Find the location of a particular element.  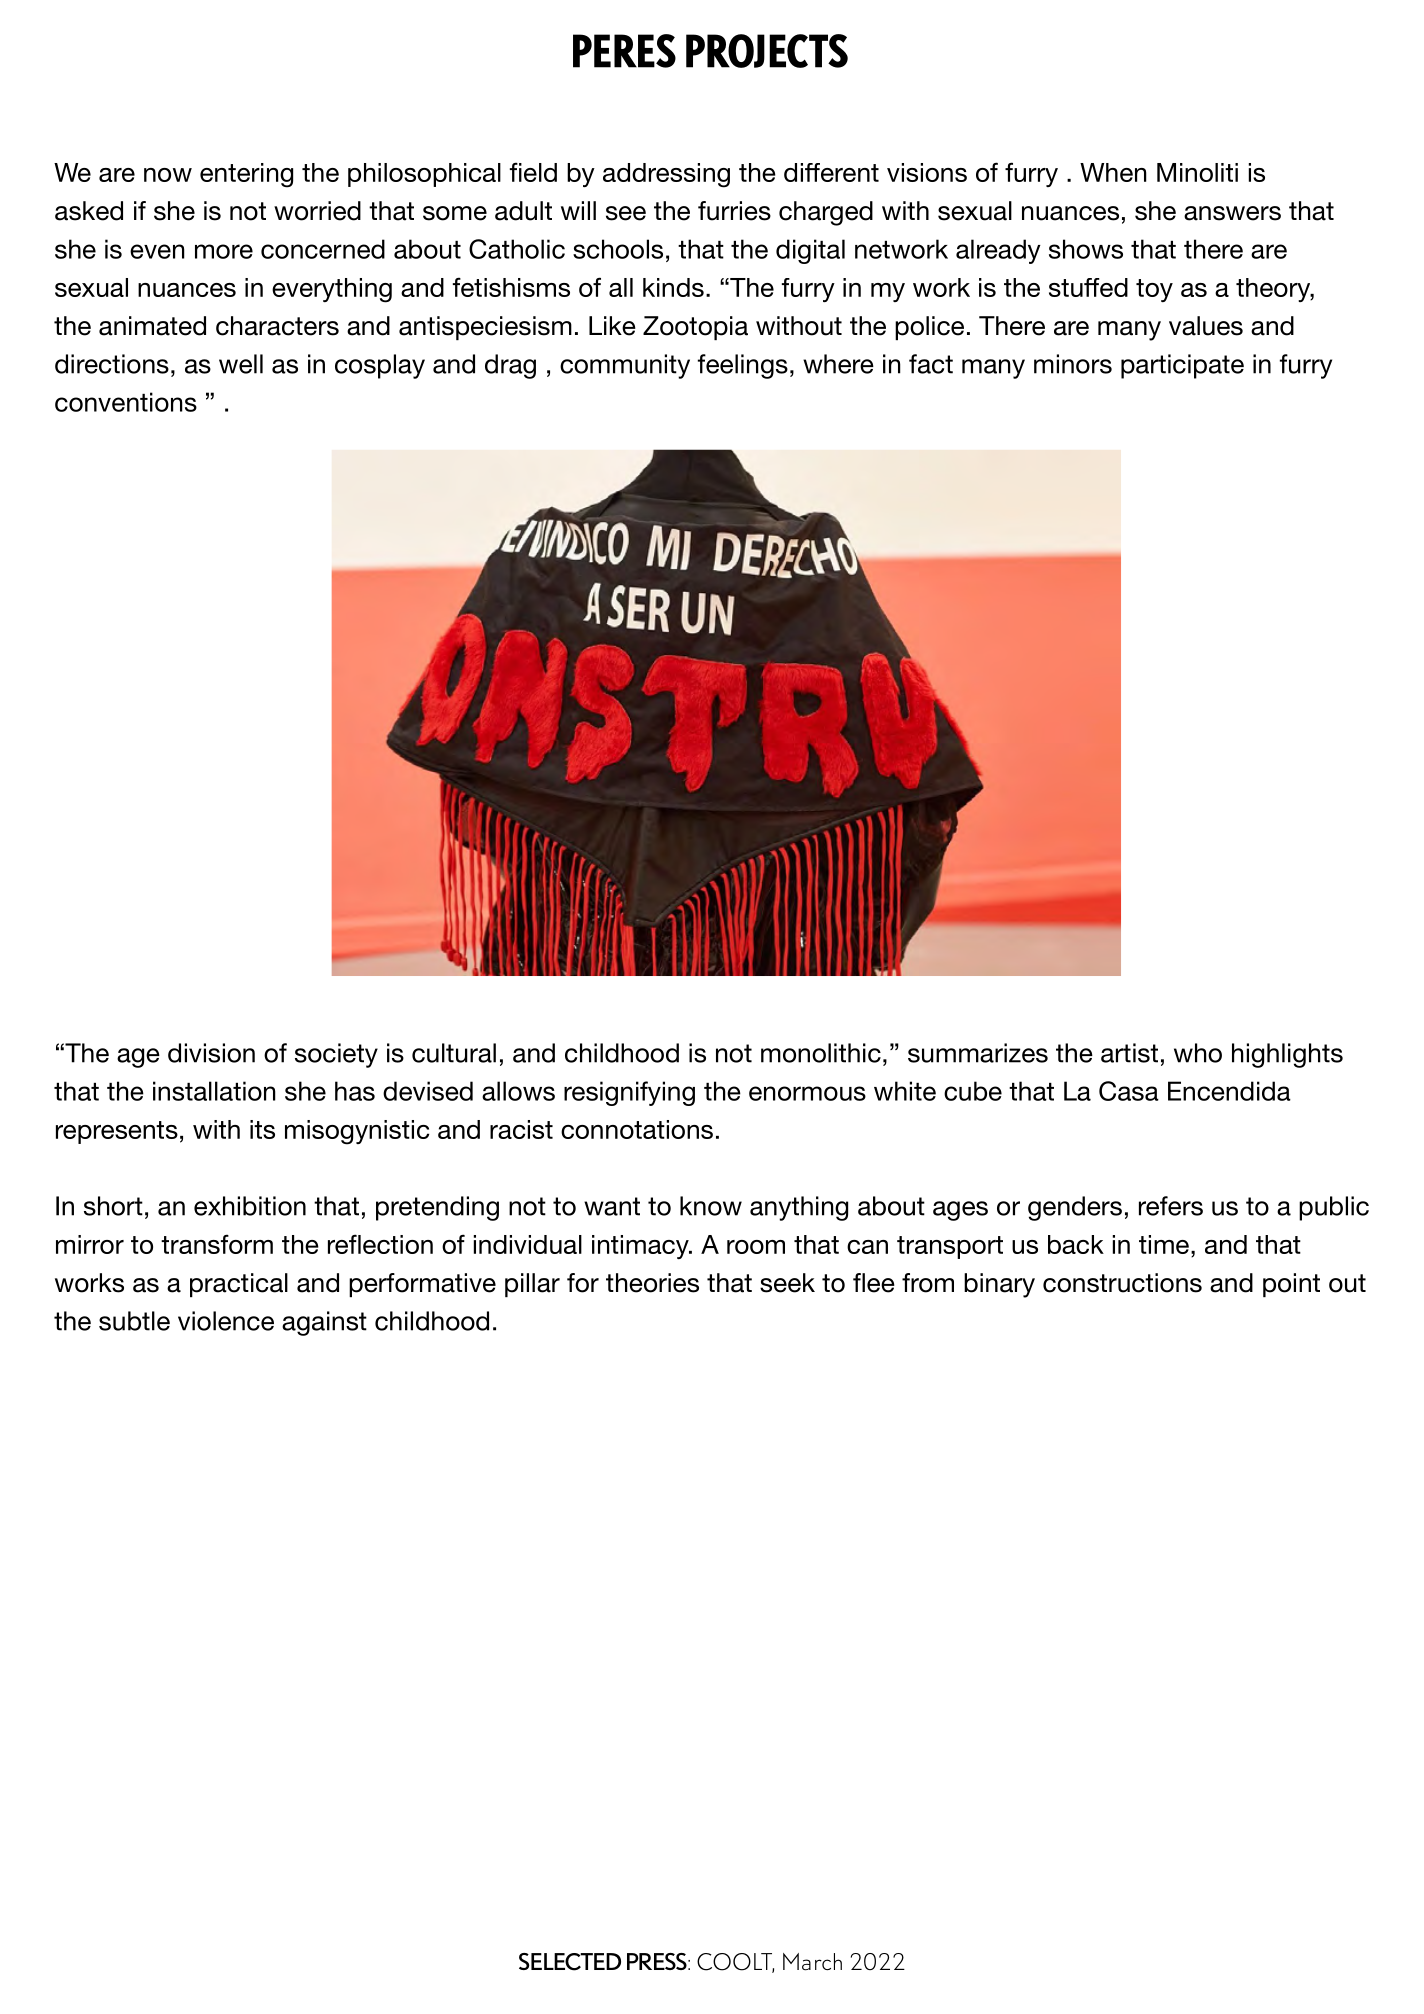

entering is located at coordinates (246, 175).
